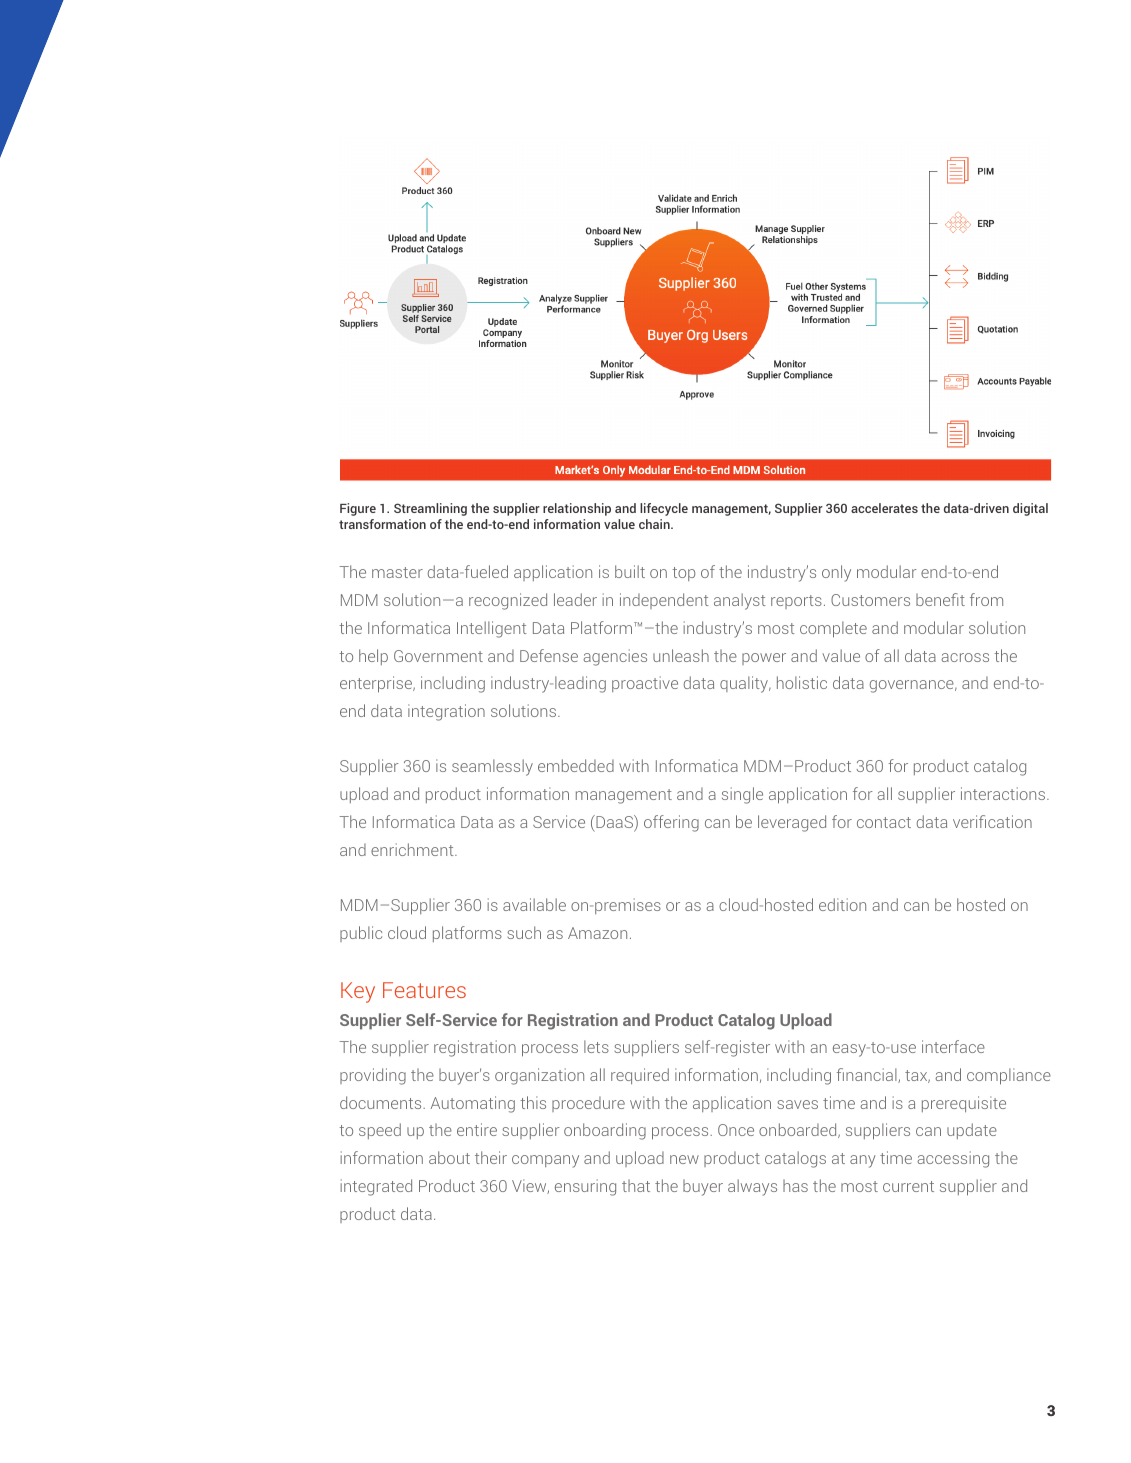  What do you see at coordinates (884, 508) in the screenshot?
I see `accelerates` at bounding box center [884, 508].
